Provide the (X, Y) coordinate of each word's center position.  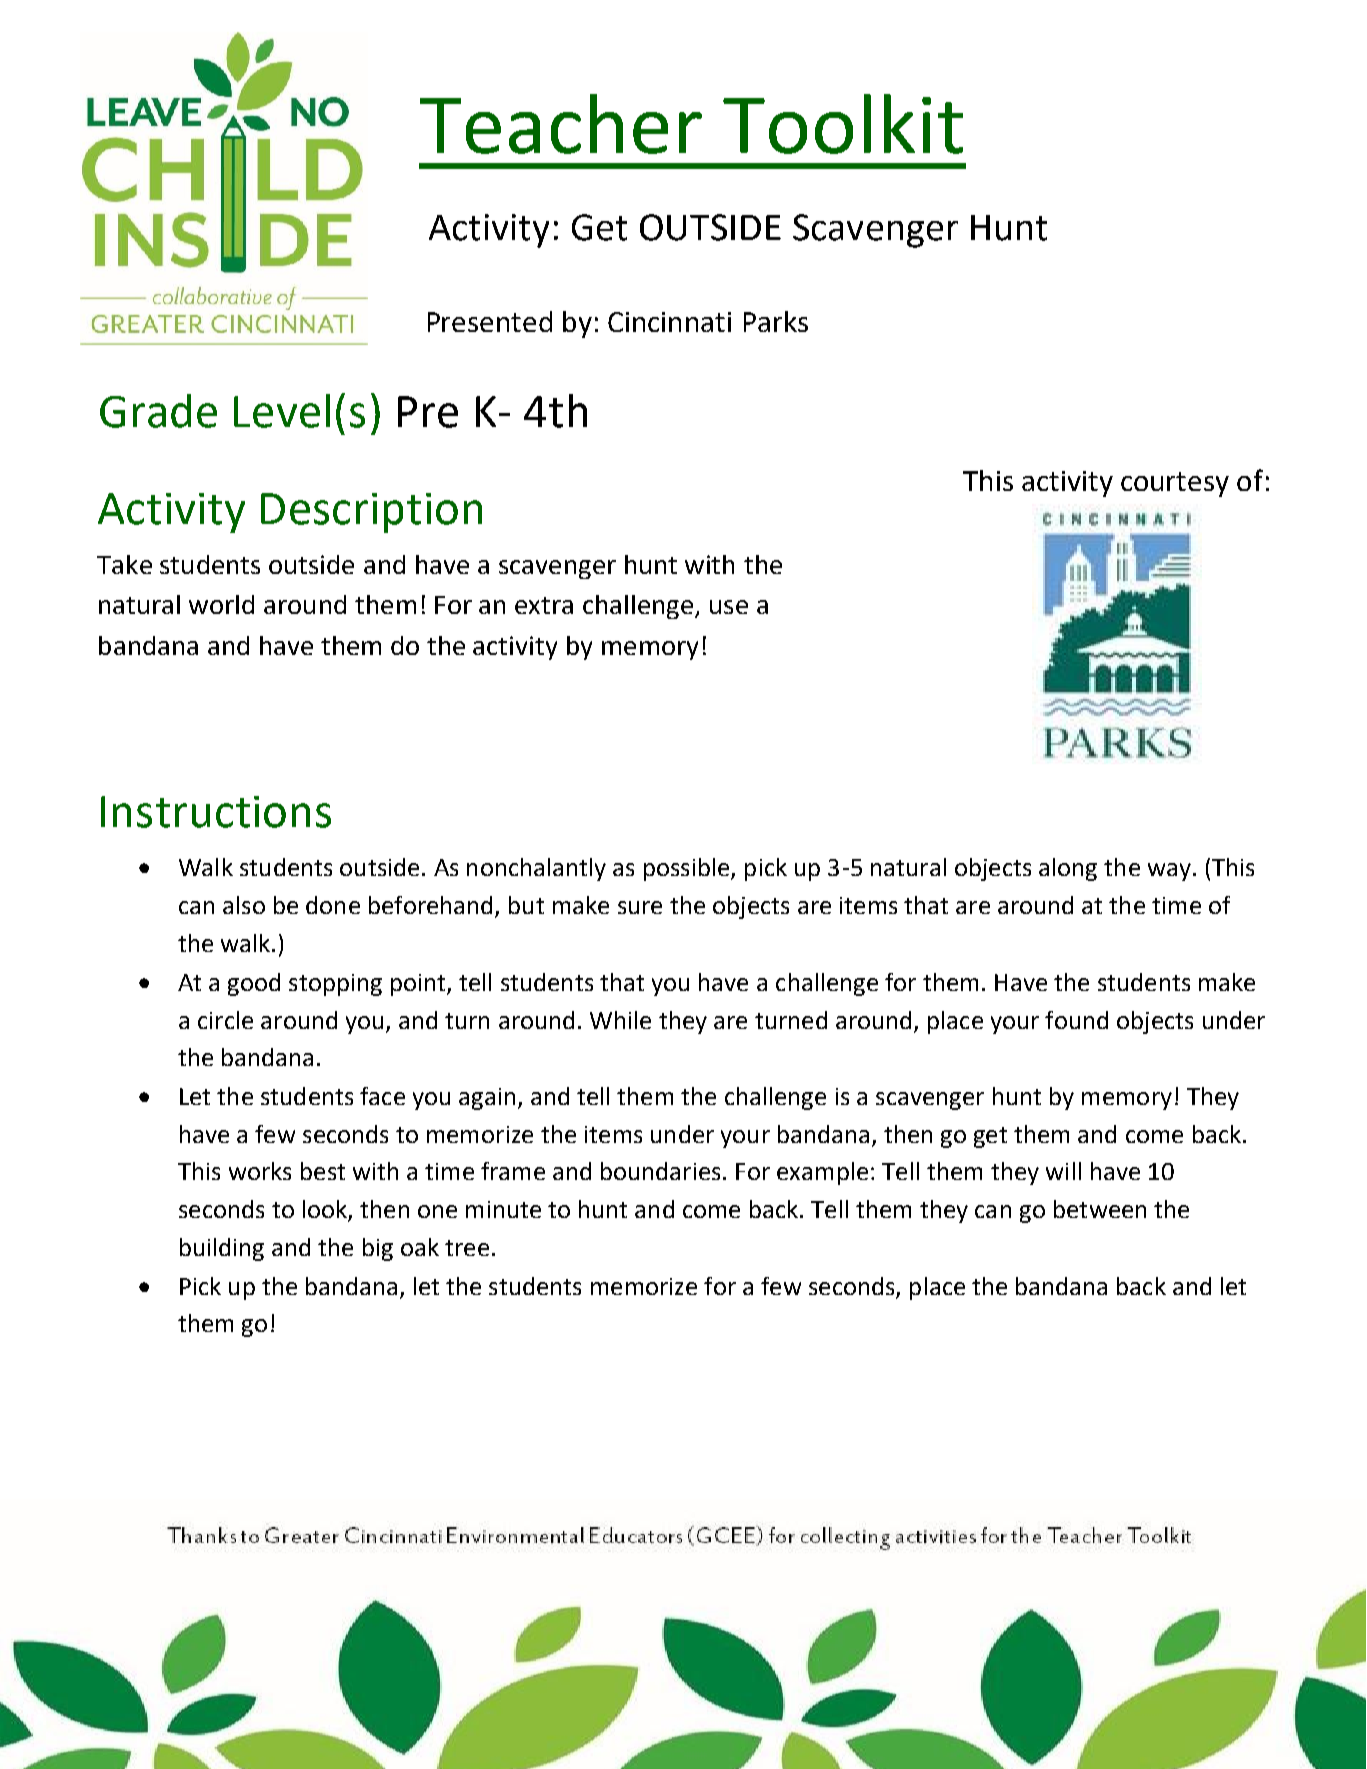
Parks (776, 321)
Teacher (561, 124)
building (222, 1249)
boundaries (660, 1171)
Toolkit (843, 124)
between (1100, 1209)
